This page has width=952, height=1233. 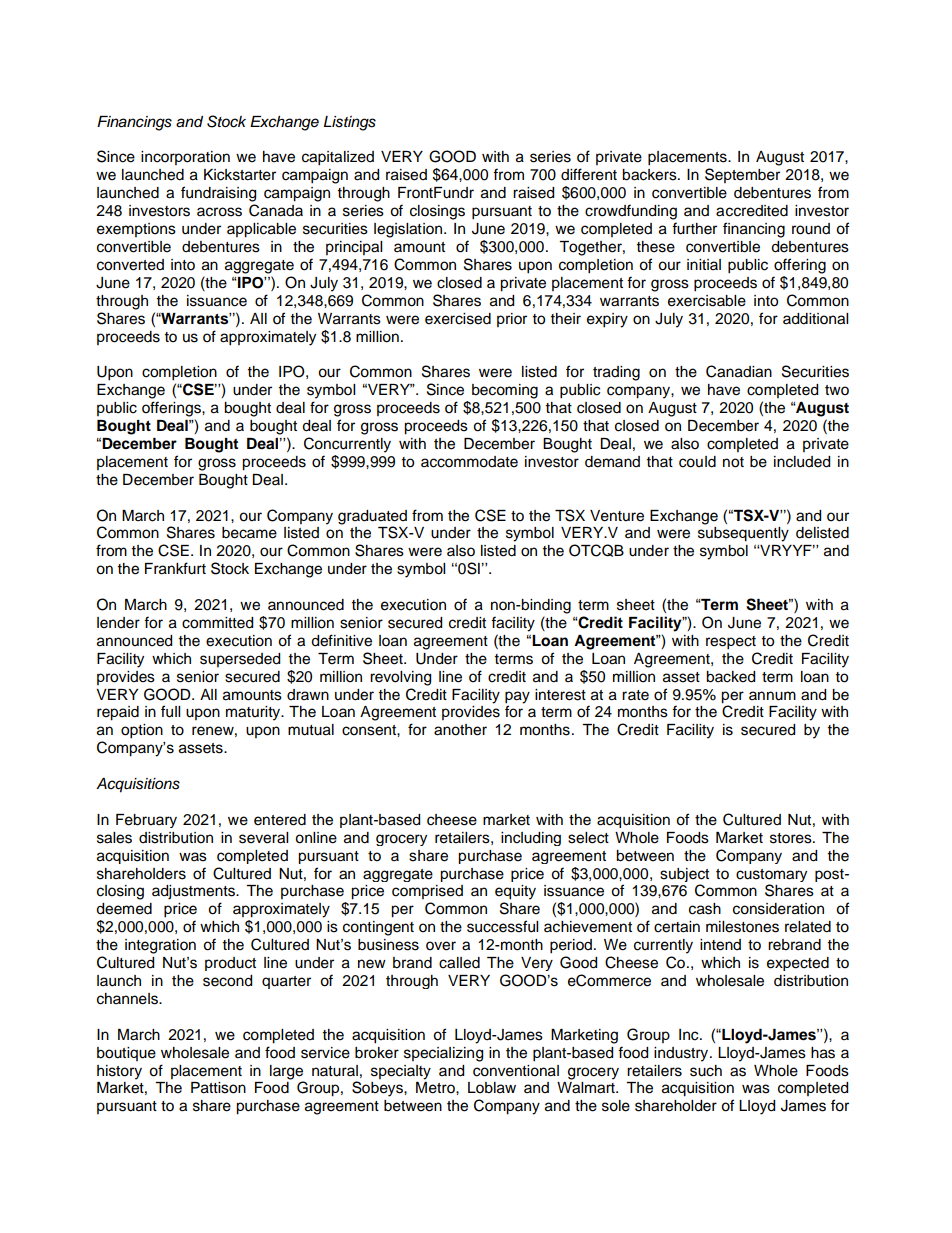 What do you see at coordinates (130, 265) in the page?
I see `converted` at bounding box center [130, 265].
